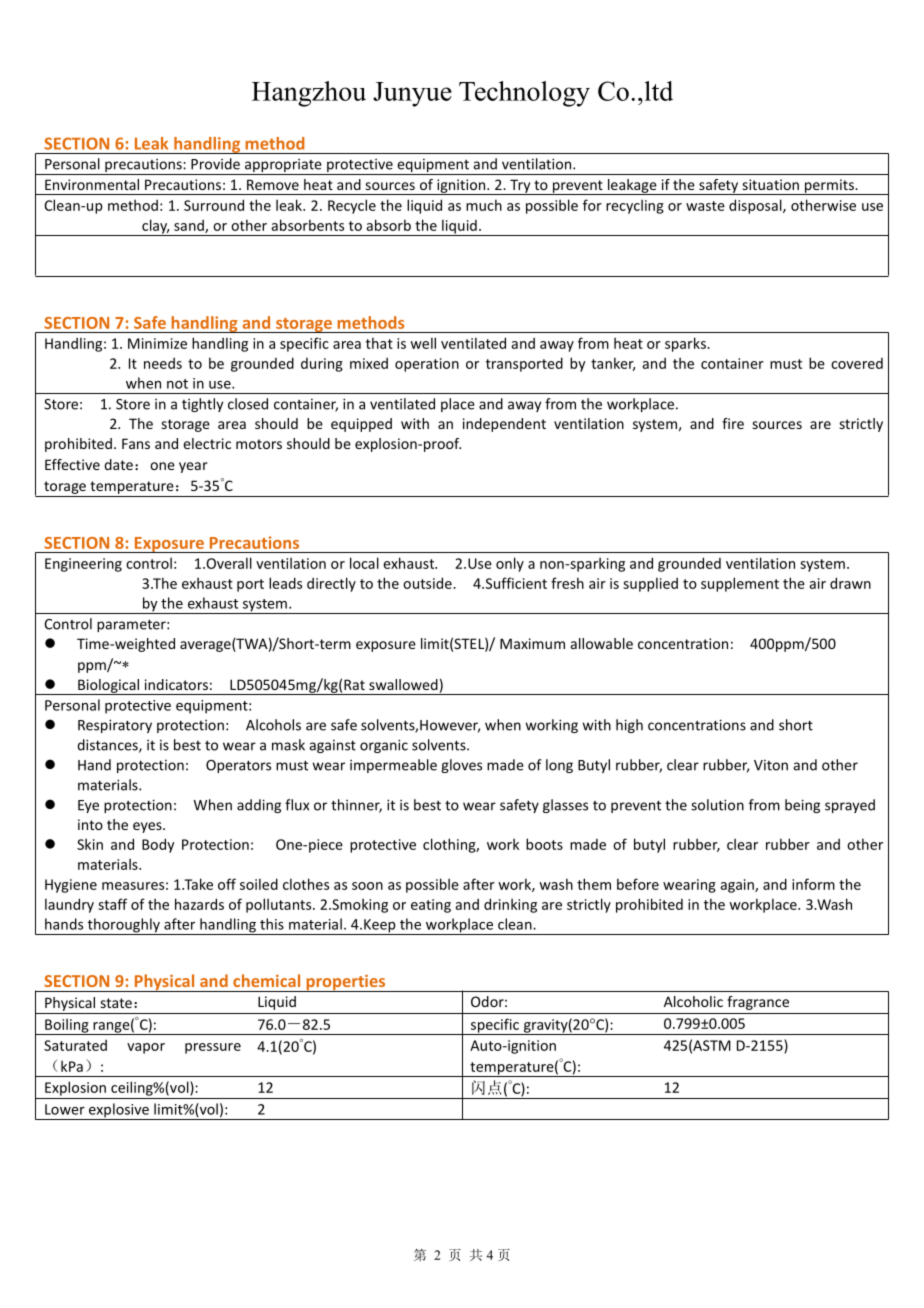 The image size is (924, 1308). Describe the element at coordinates (693, 1001) in the screenshot. I see `Alcoholic` at that location.
